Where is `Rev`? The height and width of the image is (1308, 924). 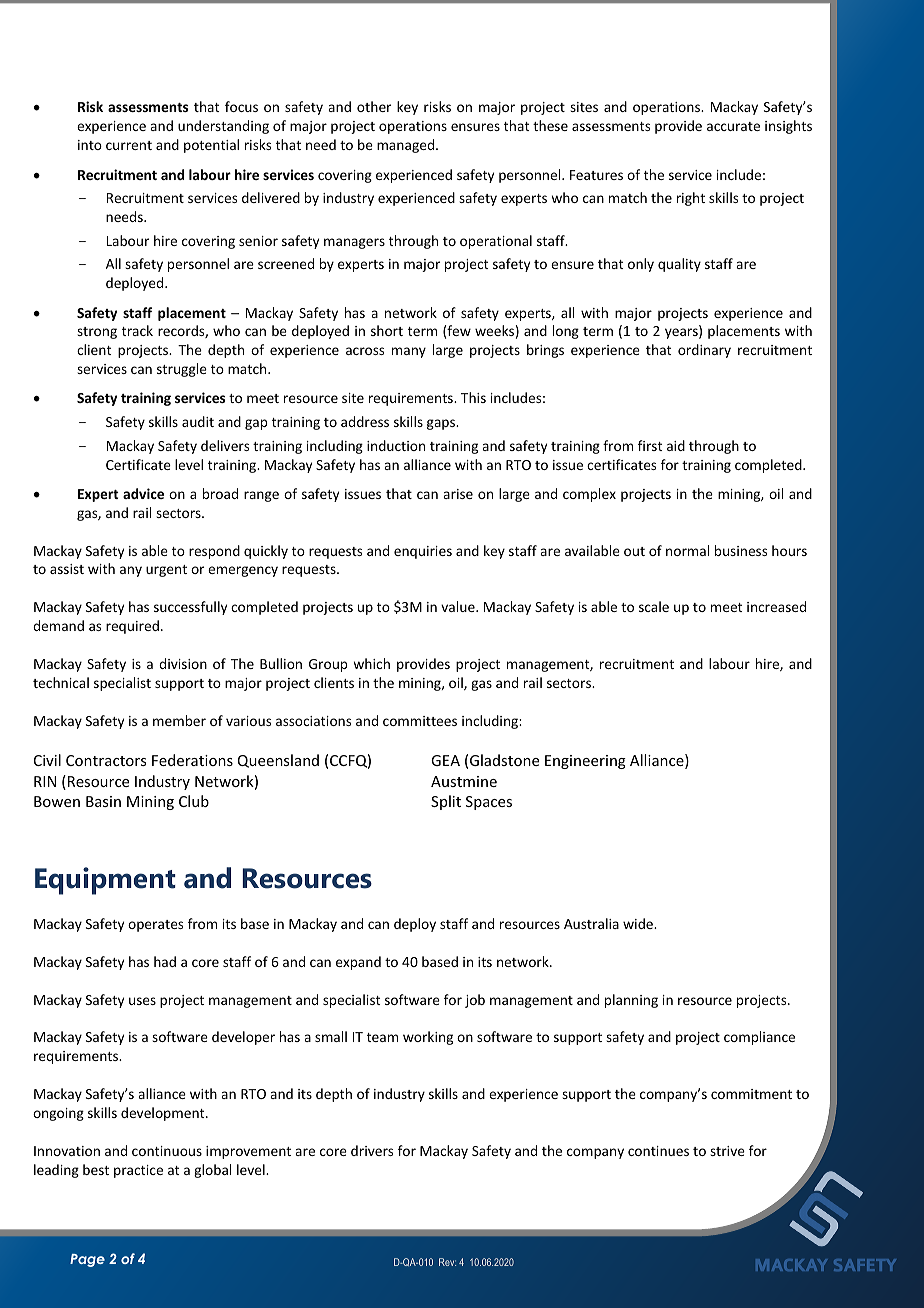 Rev is located at coordinates (447, 1262).
